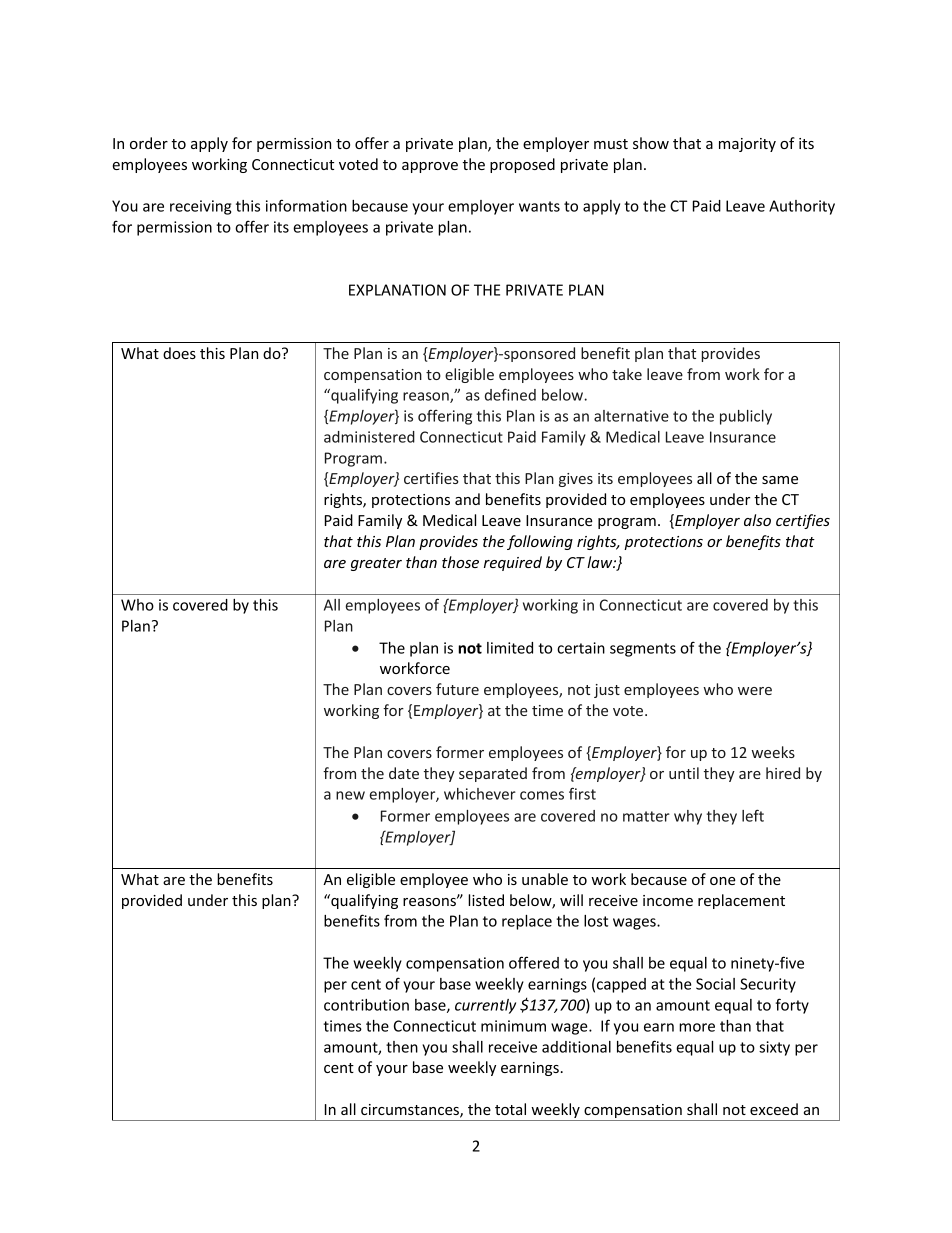  Describe the element at coordinates (774, 1109) in the screenshot. I see `exceed` at that location.
